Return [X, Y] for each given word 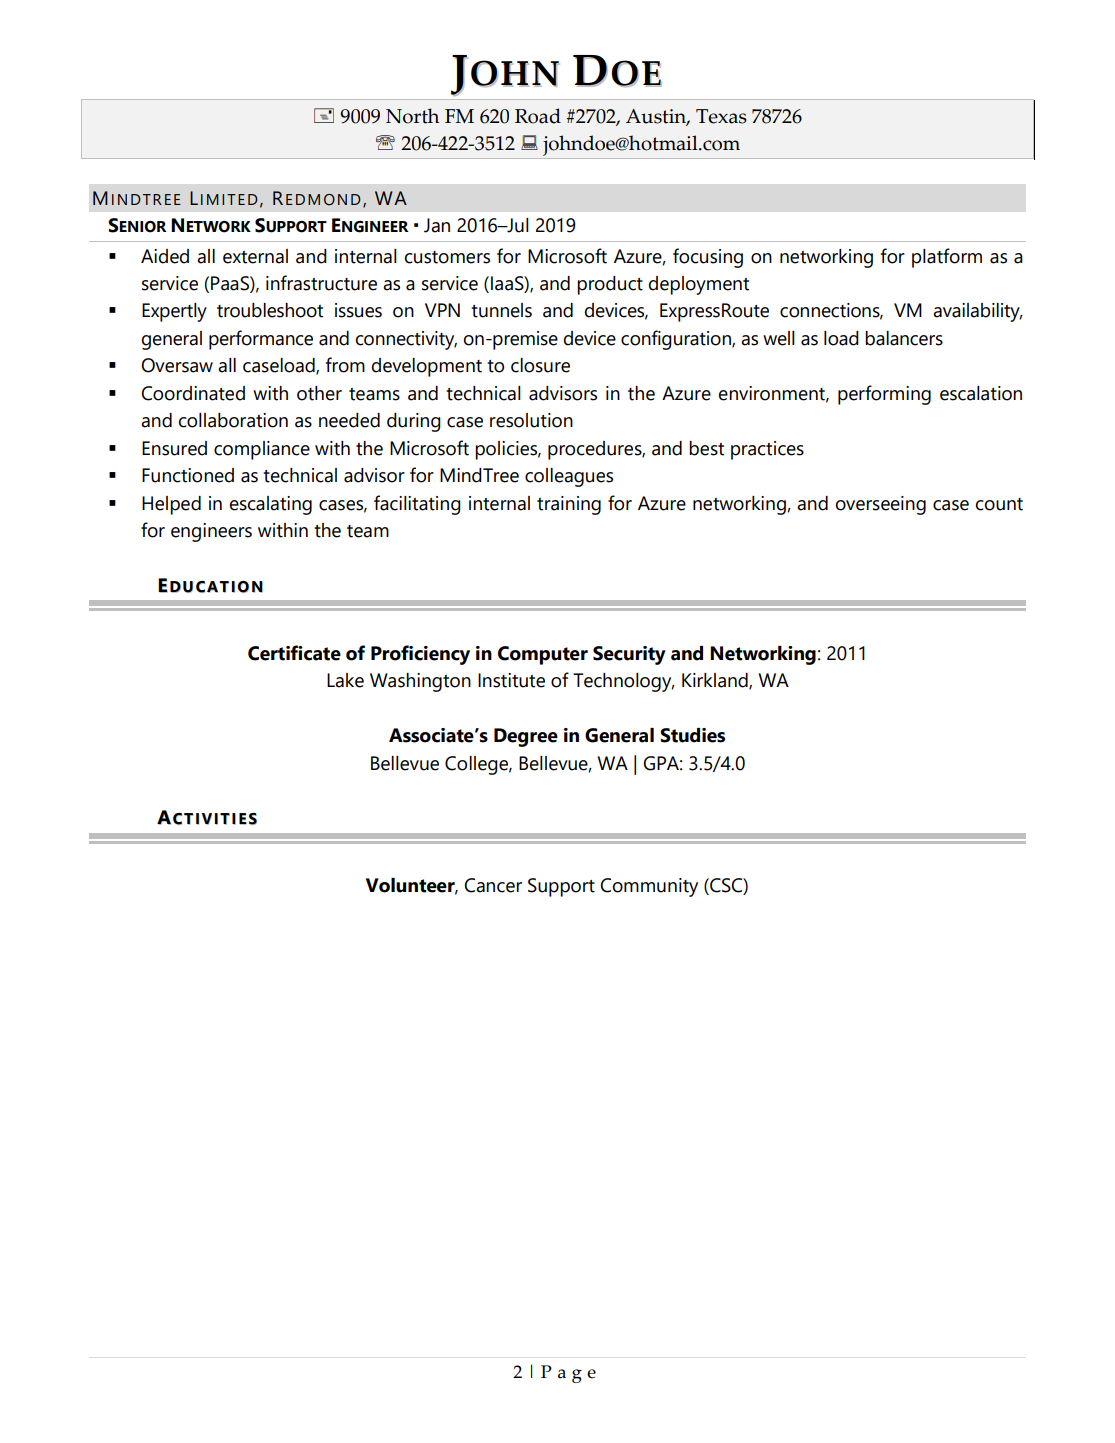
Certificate [294, 653]
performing [884, 395]
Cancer [493, 885]
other [319, 393]
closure [540, 365]
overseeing [881, 505]
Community [649, 887]
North [412, 116]
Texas [721, 116]
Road [538, 116]
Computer [543, 655]
